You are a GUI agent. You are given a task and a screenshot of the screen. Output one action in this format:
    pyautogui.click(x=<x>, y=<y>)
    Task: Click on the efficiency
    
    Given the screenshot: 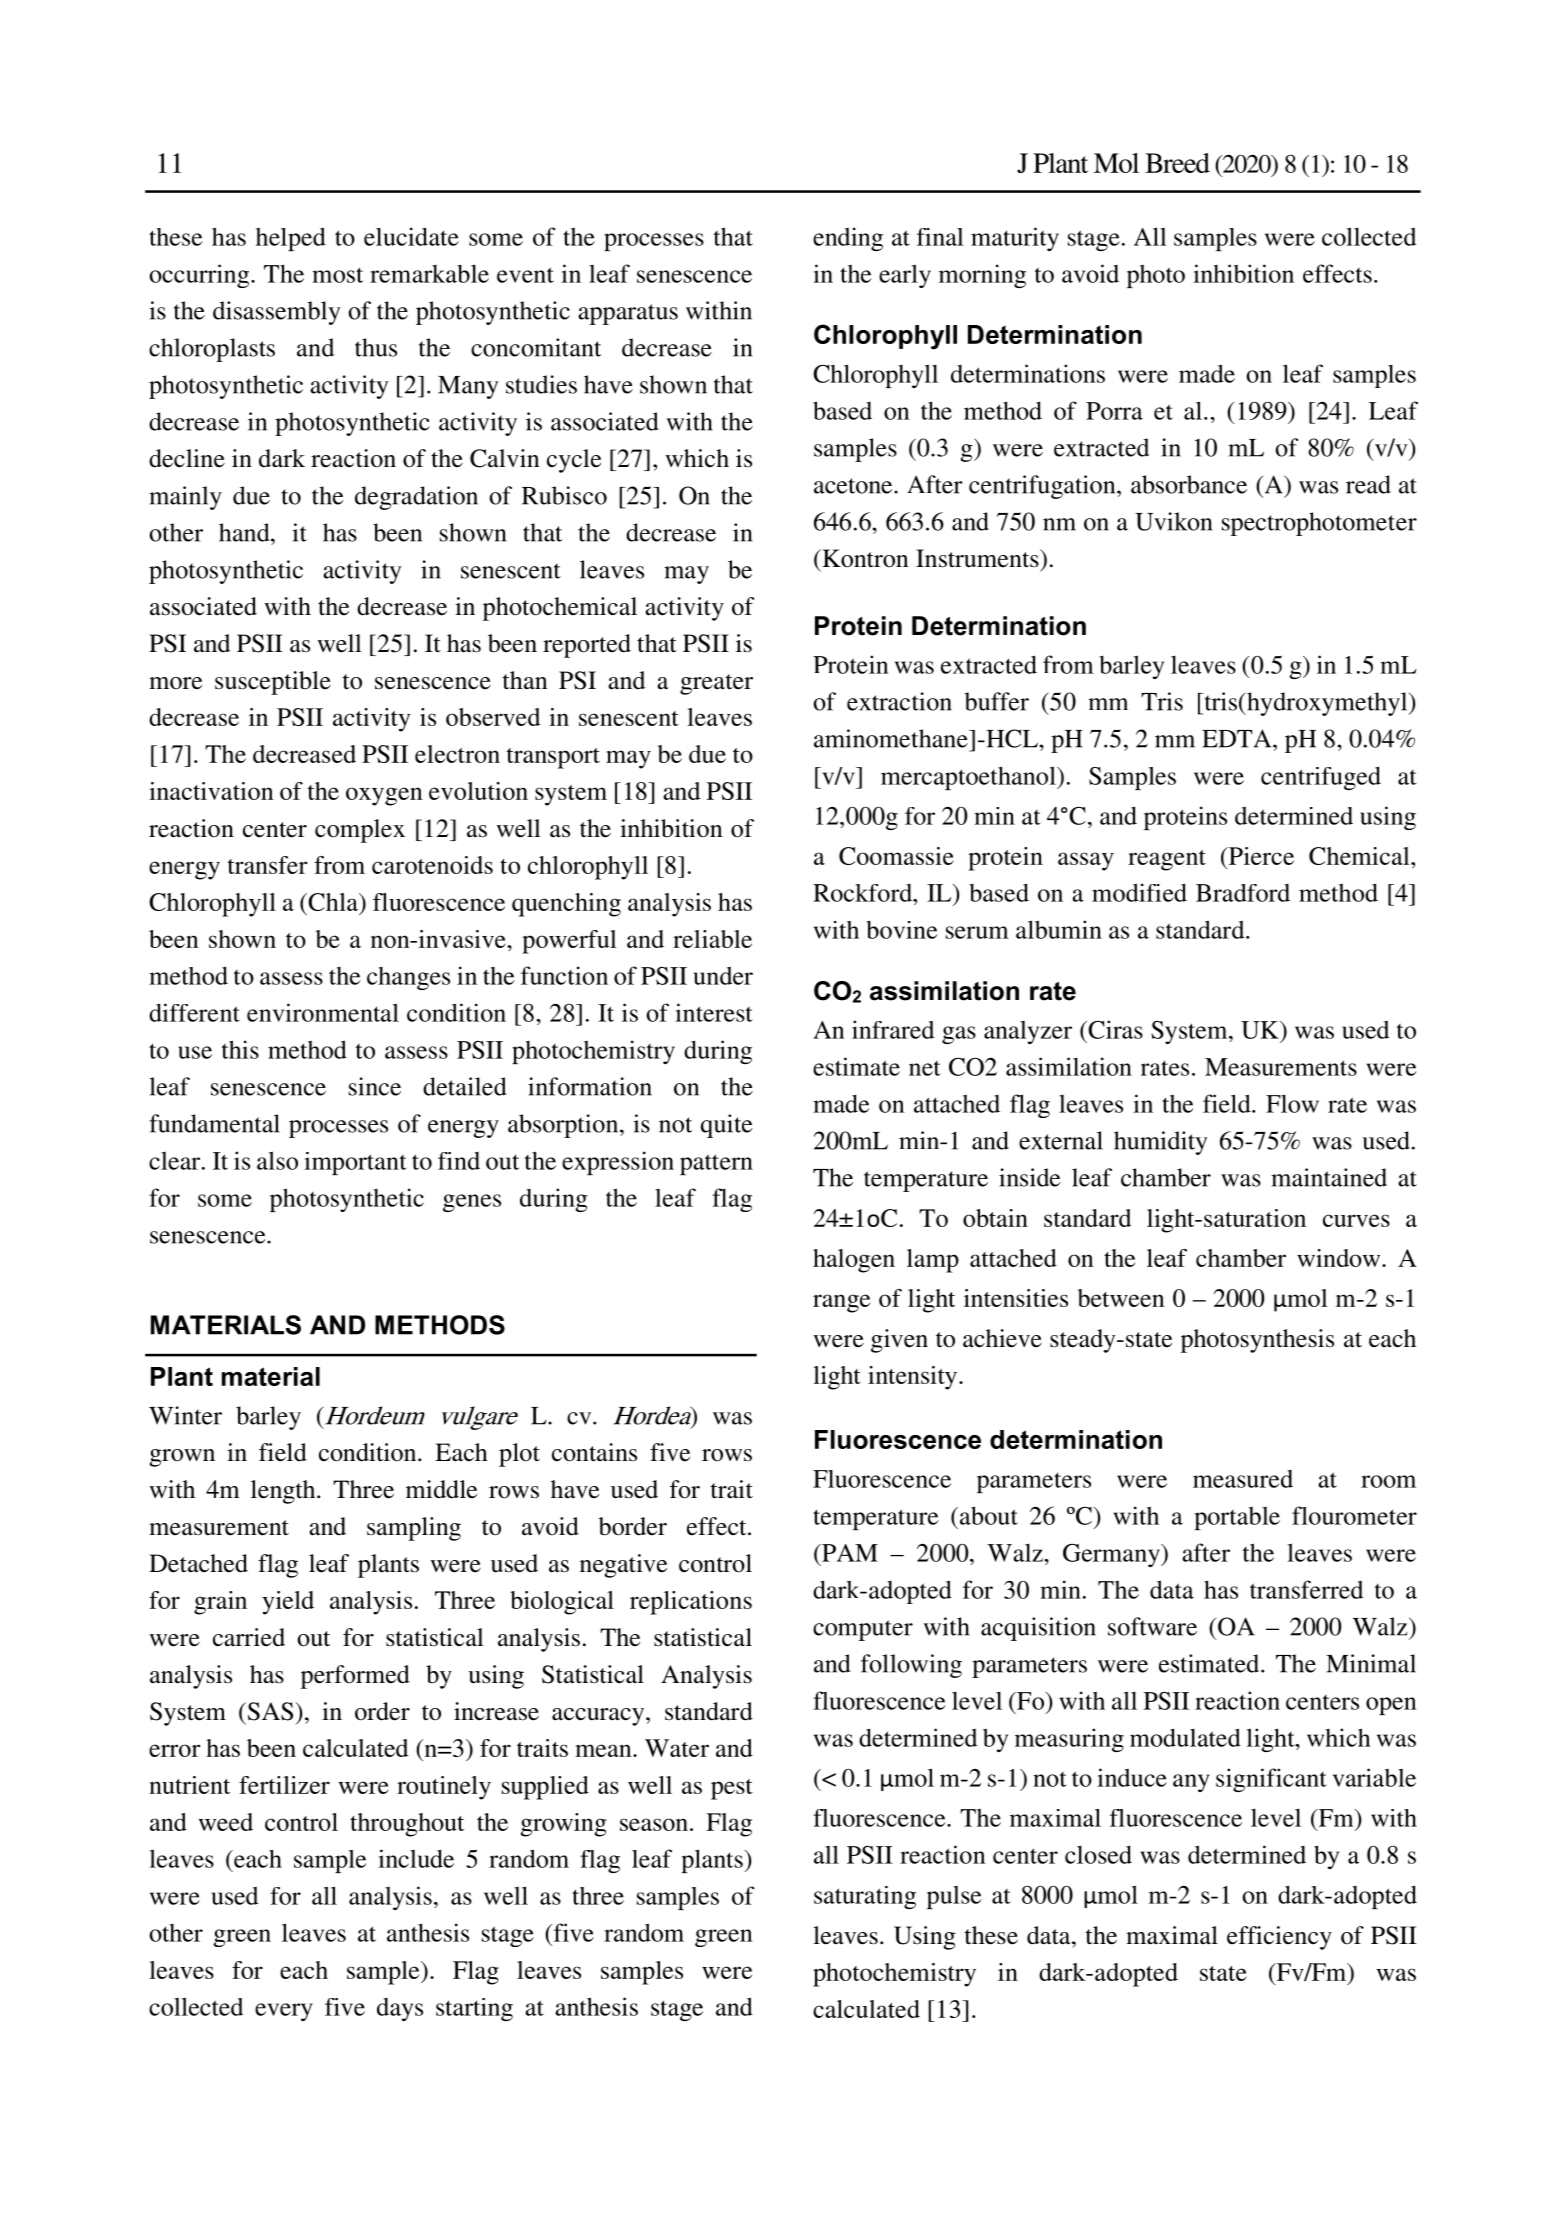 What is the action you would take?
    pyautogui.click(x=1279, y=1938)
